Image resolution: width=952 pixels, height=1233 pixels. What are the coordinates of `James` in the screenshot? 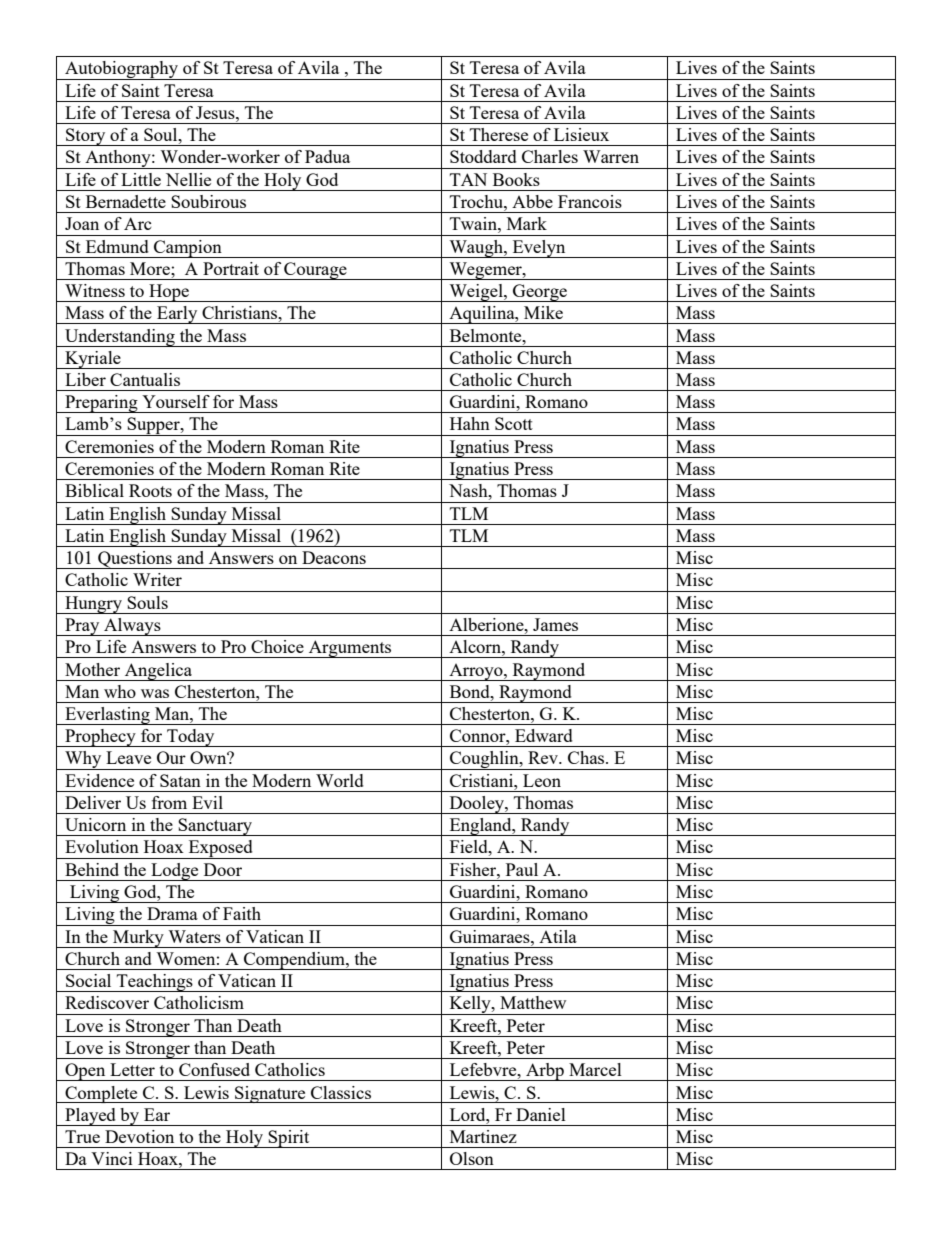 It's located at (555, 624).
